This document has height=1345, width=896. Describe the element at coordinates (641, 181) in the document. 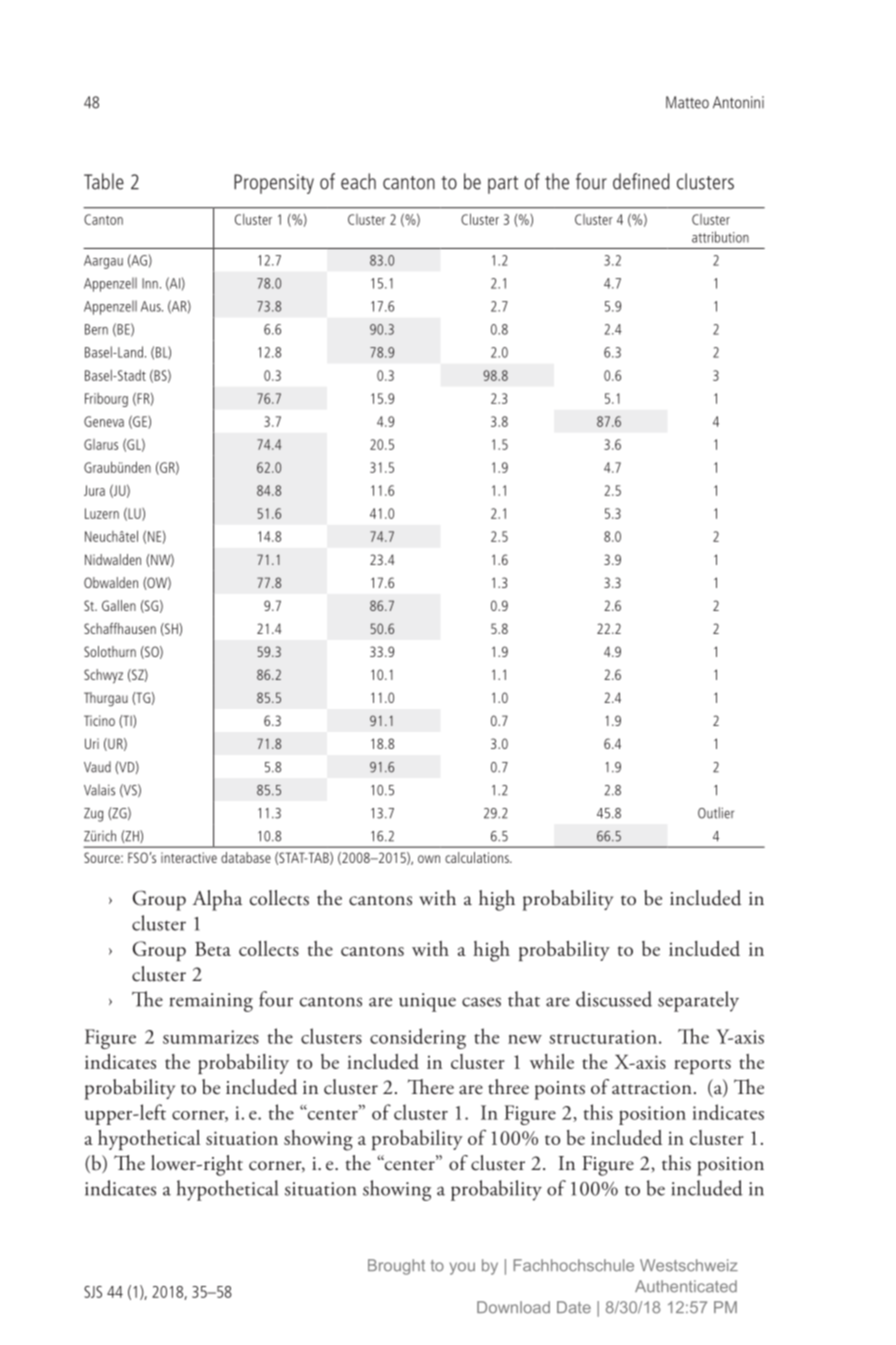

I see `defined` at that location.
